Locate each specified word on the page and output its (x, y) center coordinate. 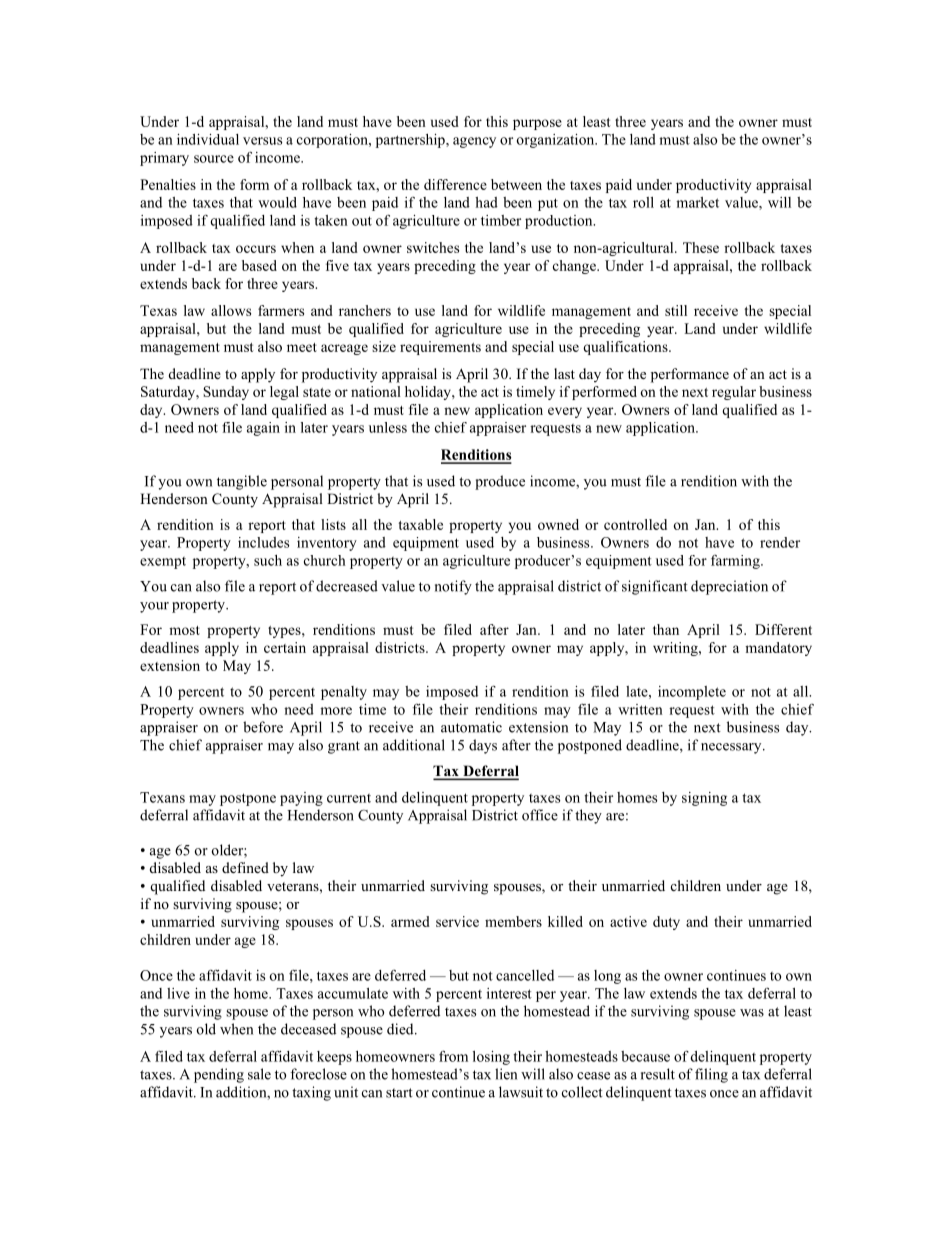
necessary (732, 748)
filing (711, 1075)
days (483, 746)
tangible (242, 482)
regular (734, 393)
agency (474, 142)
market (697, 202)
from (453, 1056)
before (263, 727)
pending (219, 1075)
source (214, 159)
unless (388, 427)
